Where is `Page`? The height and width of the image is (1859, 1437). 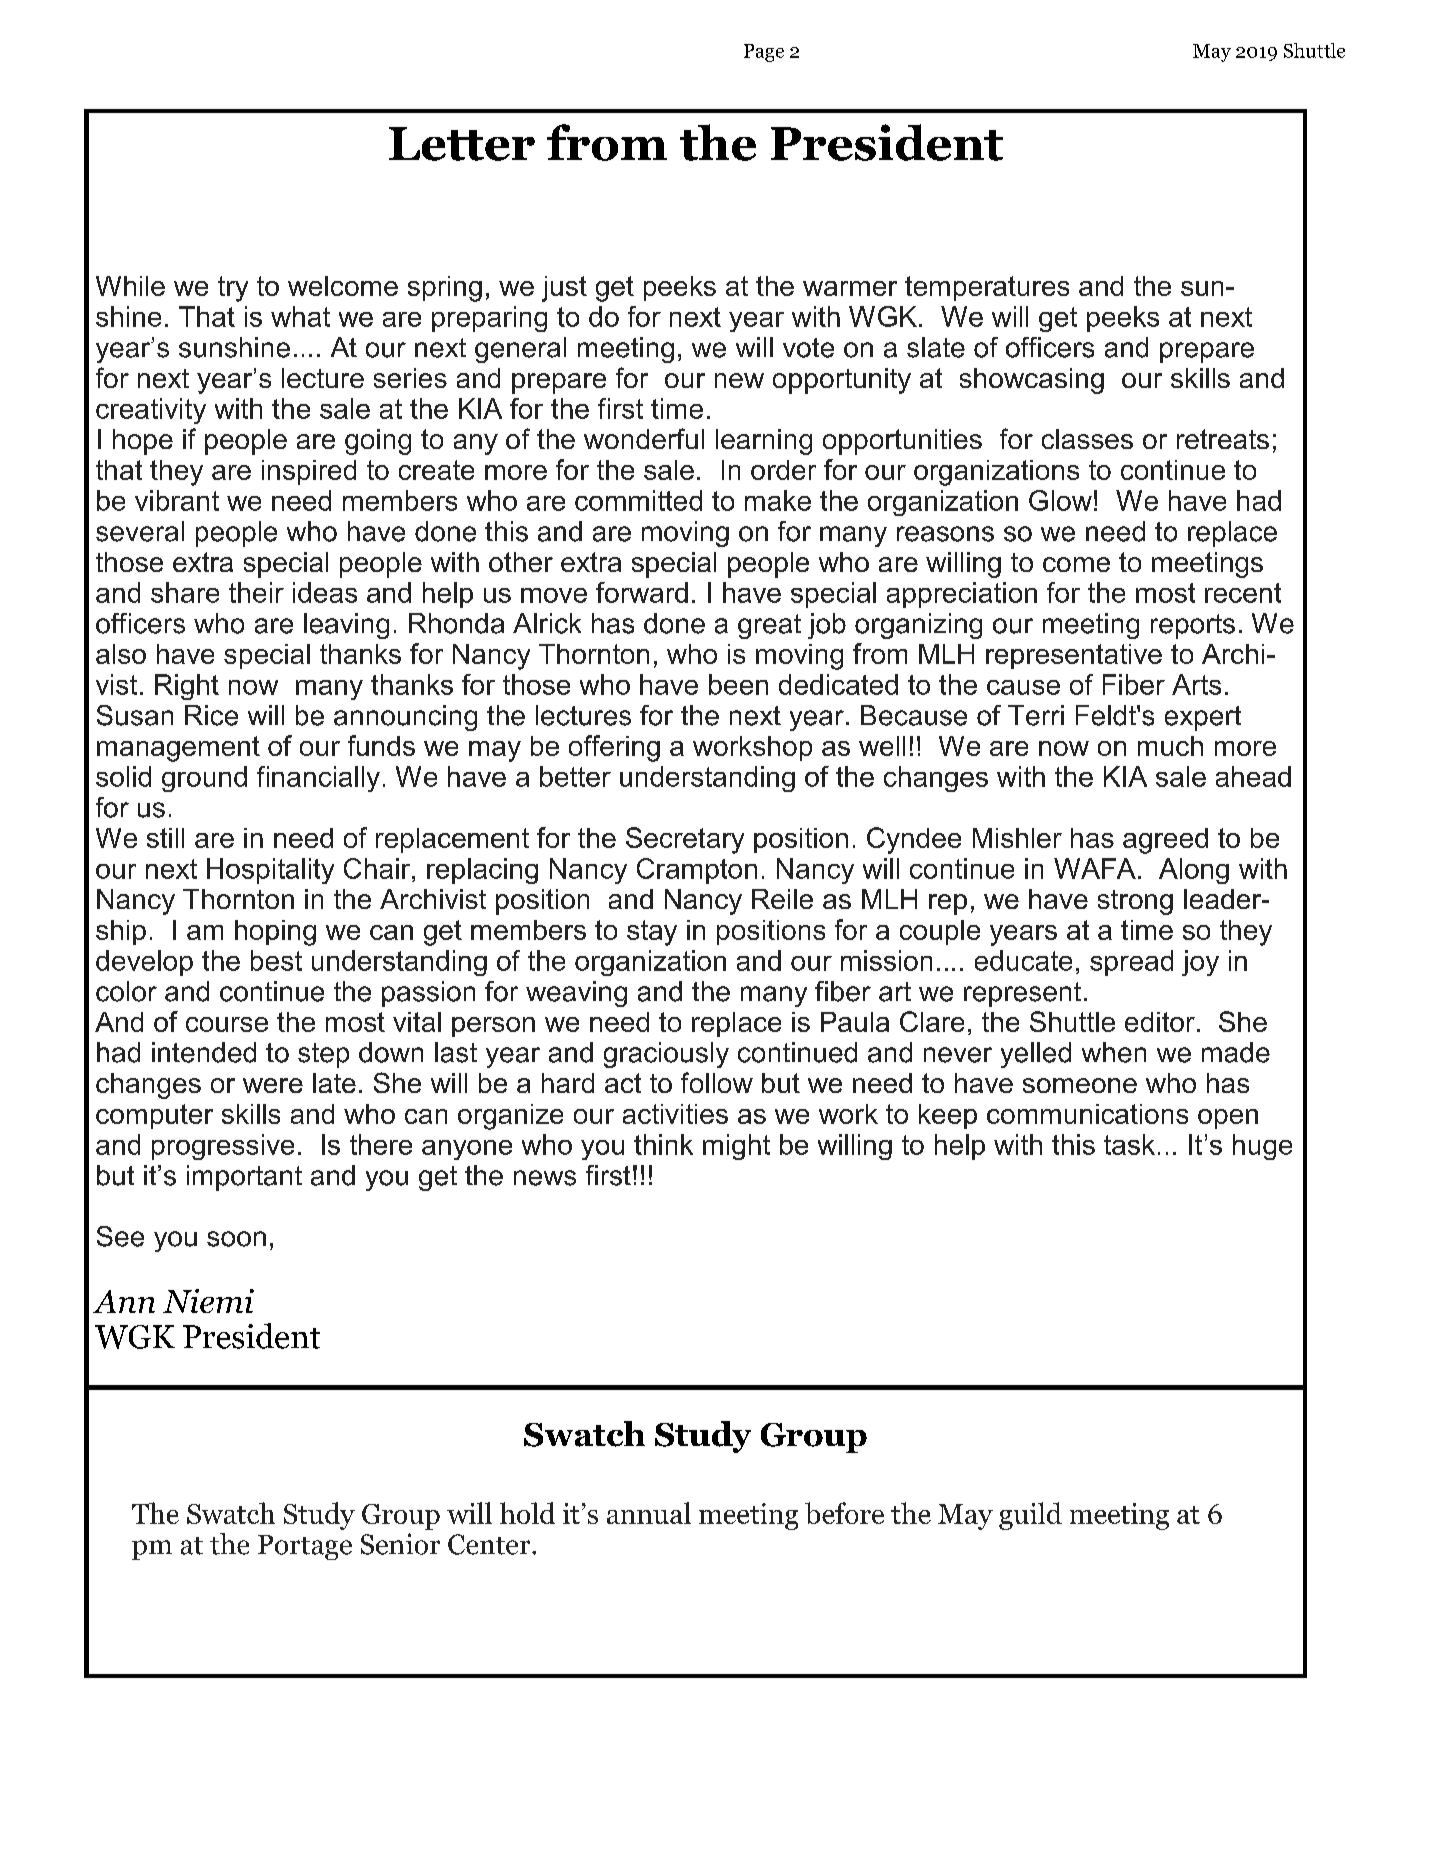
Page is located at coordinates (764, 53).
